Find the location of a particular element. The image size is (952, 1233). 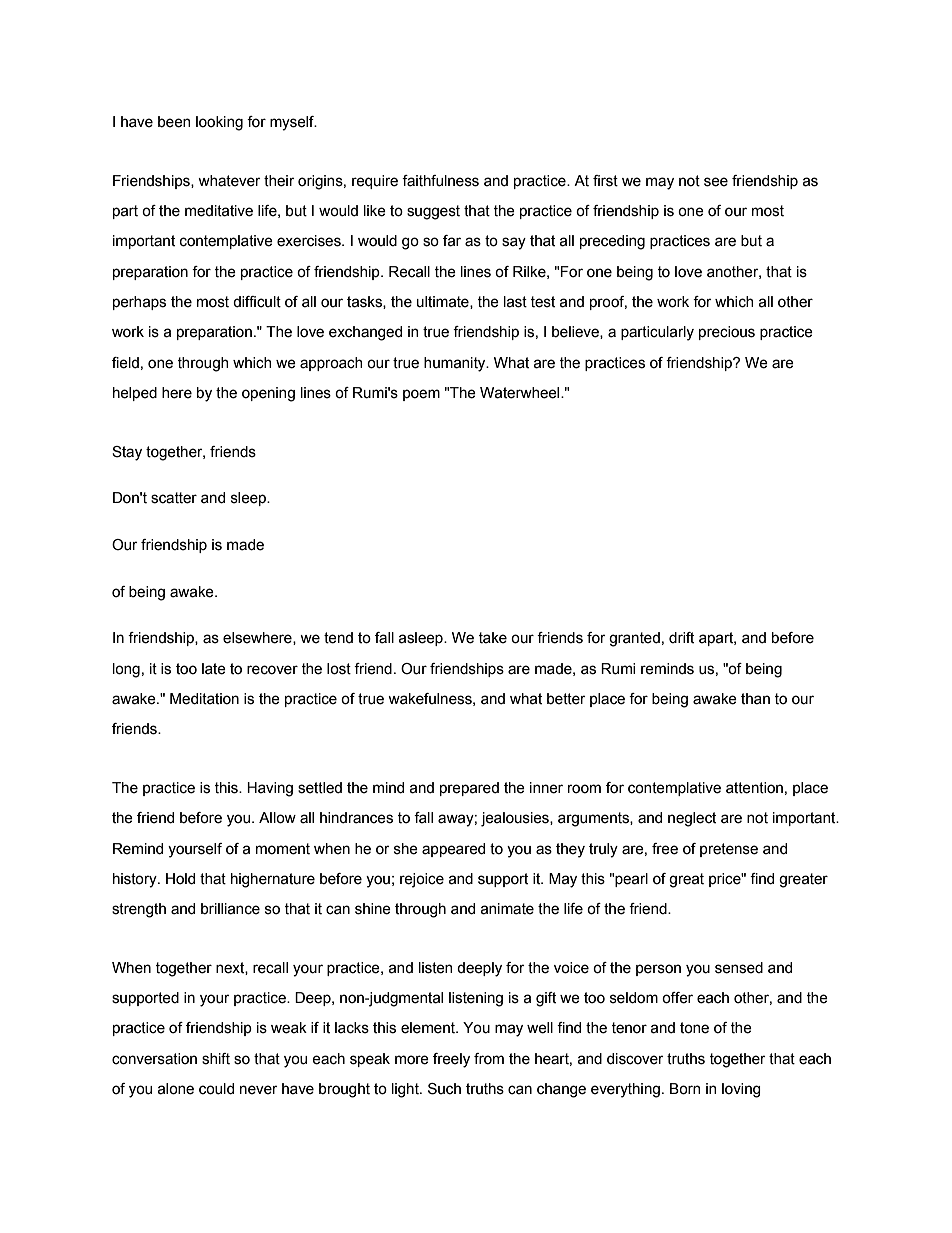

late is located at coordinates (214, 669).
